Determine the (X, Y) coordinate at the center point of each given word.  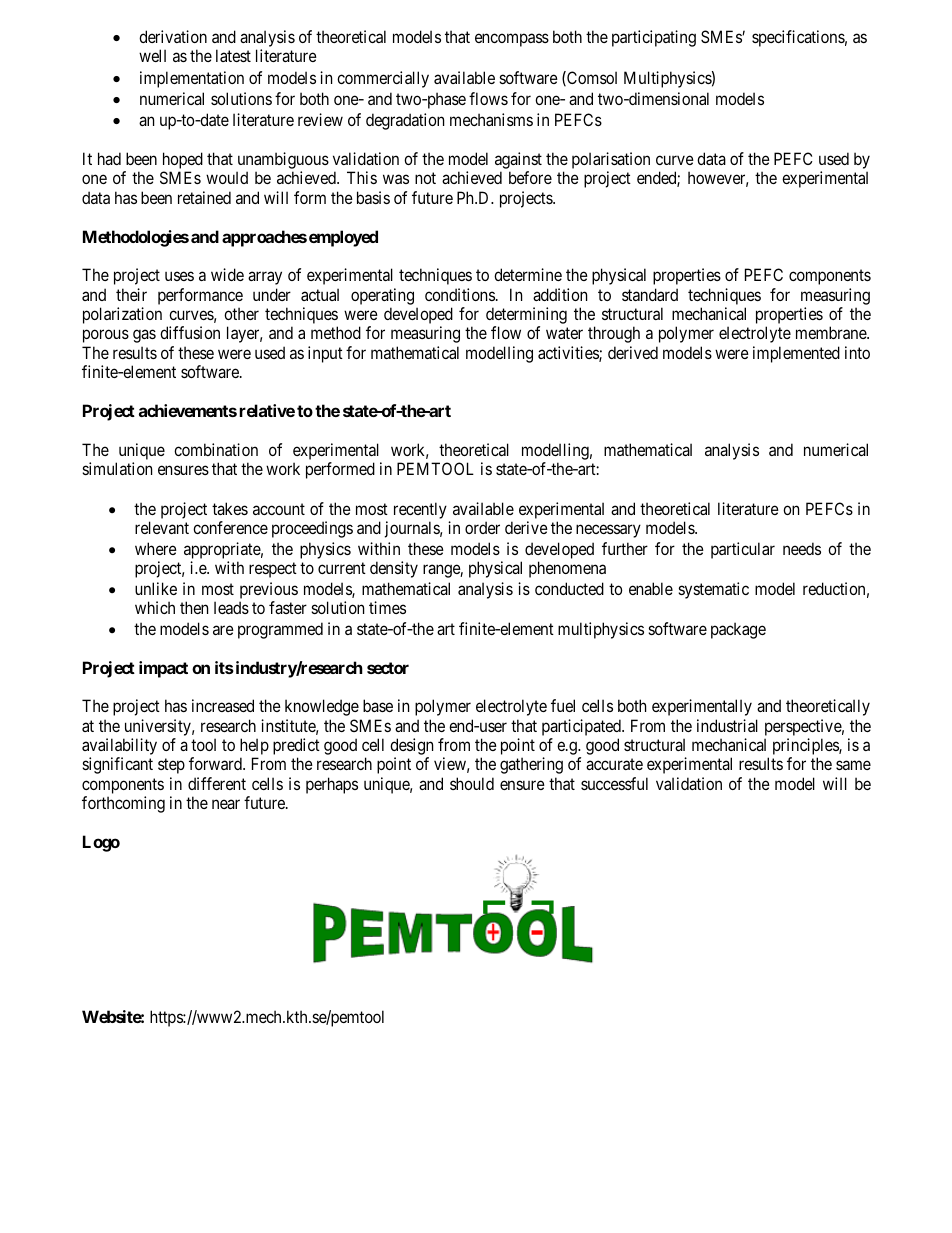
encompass (512, 40)
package (738, 630)
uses (179, 276)
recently (420, 512)
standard (650, 294)
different (217, 783)
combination (216, 449)
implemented (796, 354)
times (387, 607)
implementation (192, 79)
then (194, 607)
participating (654, 38)
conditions (460, 294)
